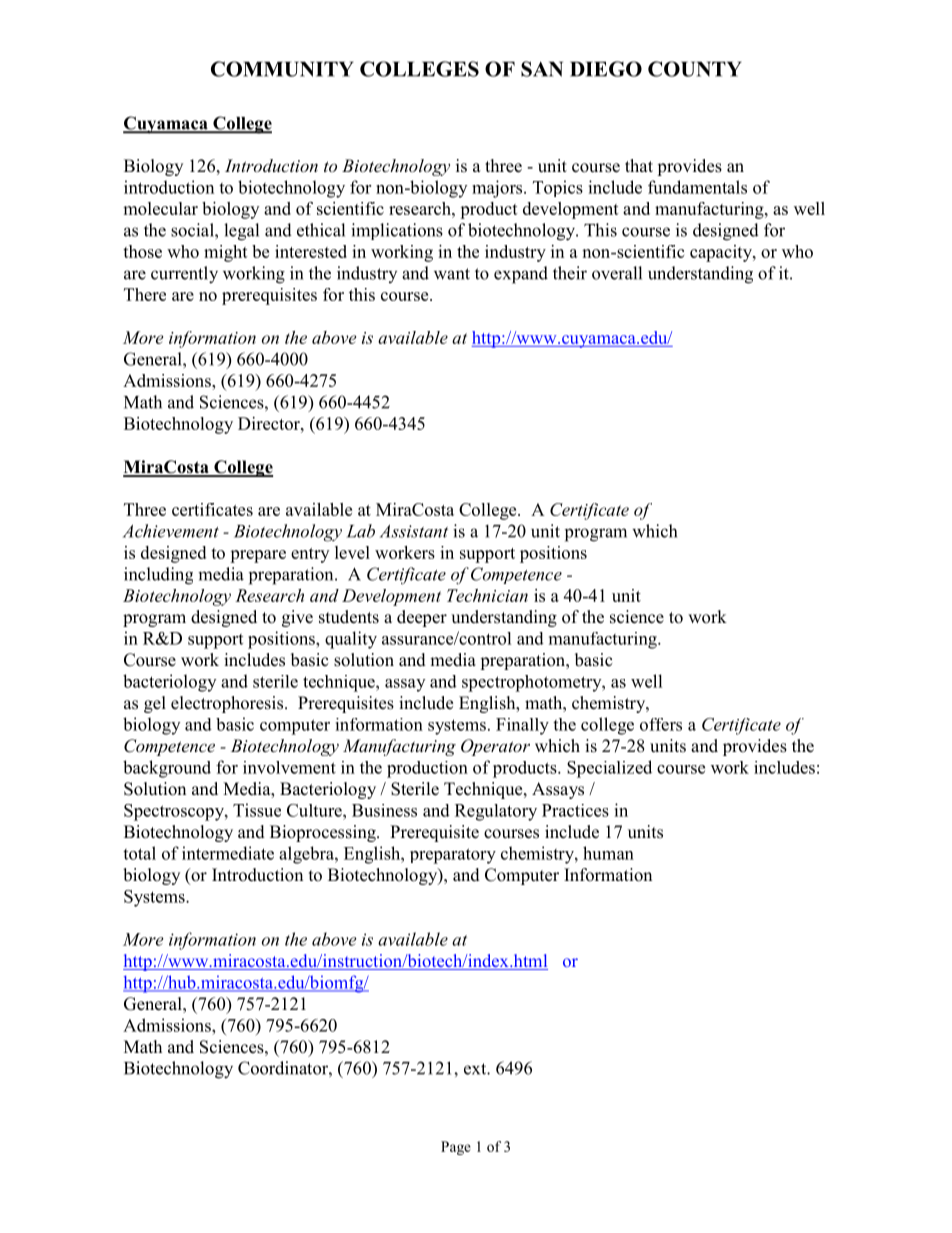  Describe the element at coordinates (384, 810) in the screenshot. I see `Business` at that location.
